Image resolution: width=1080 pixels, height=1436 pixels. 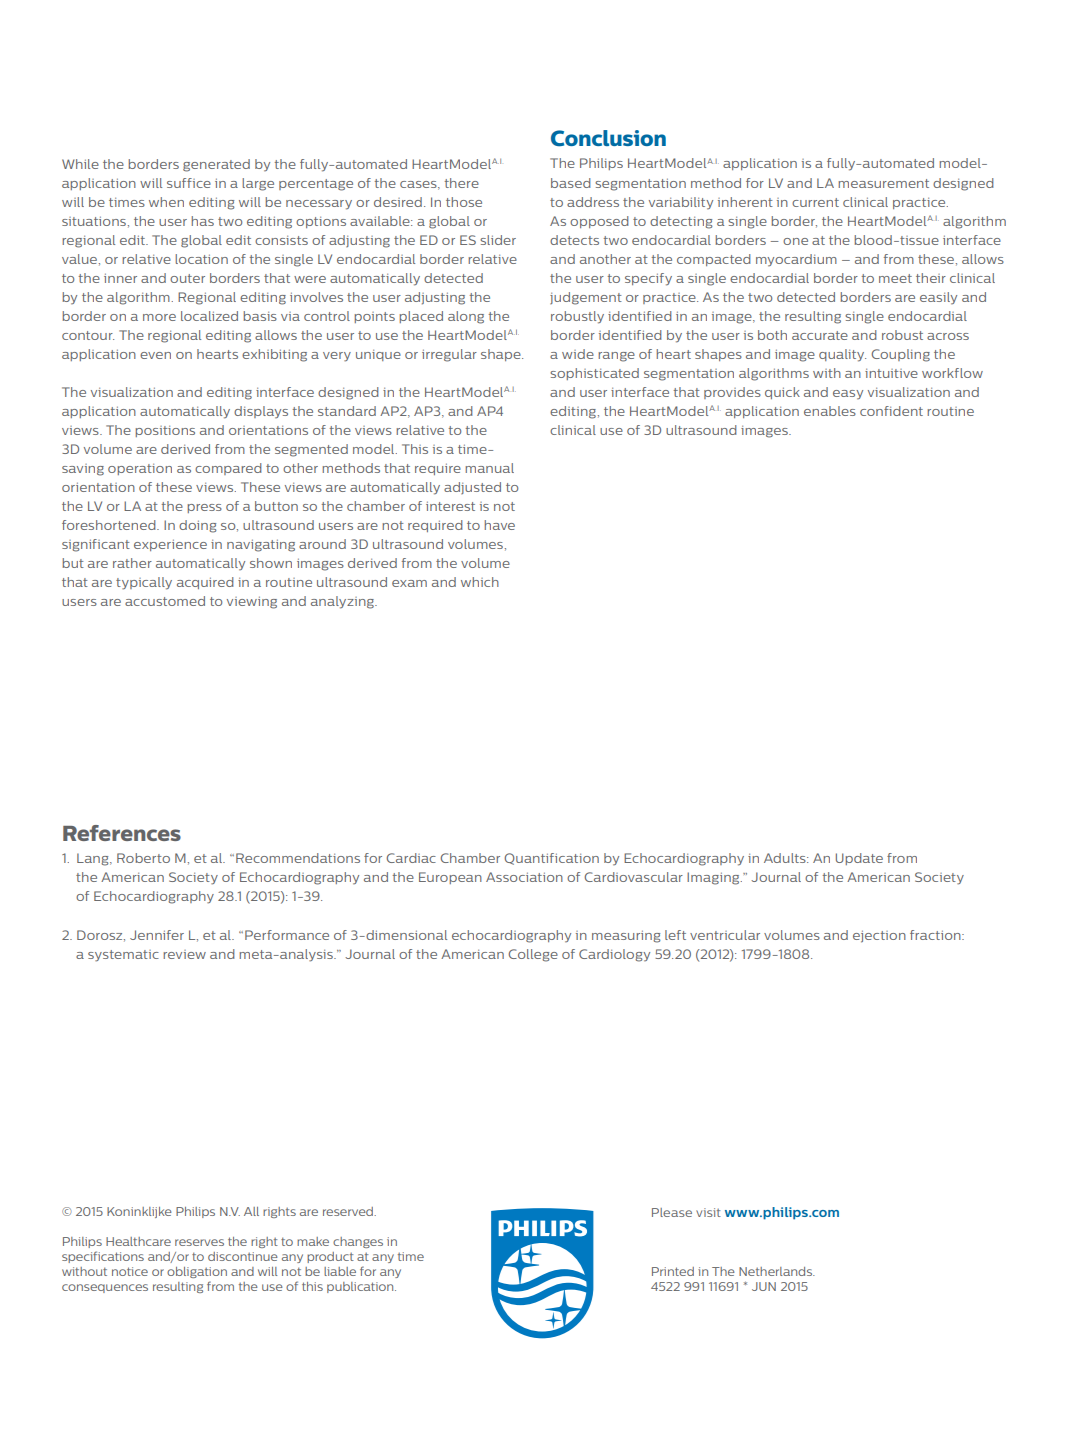 I want to click on Printed, so click(x=673, y=1271).
